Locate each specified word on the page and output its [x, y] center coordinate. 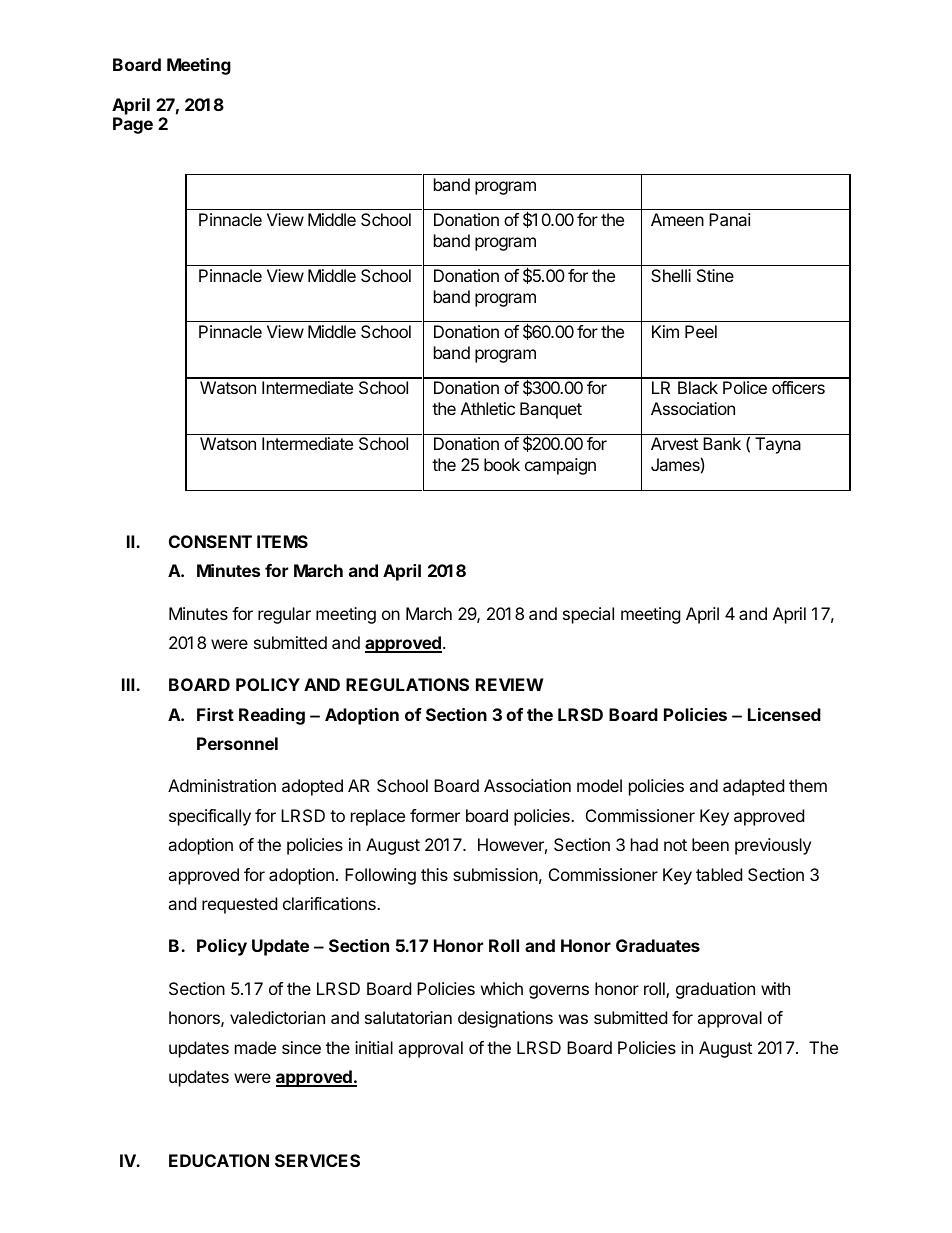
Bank [722, 443]
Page [133, 125]
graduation [715, 990]
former [435, 815]
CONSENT [210, 541]
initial [374, 1047]
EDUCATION [219, 1160]
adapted [753, 787]
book [502, 464]
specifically [210, 817]
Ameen [677, 219]
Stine [715, 275]
